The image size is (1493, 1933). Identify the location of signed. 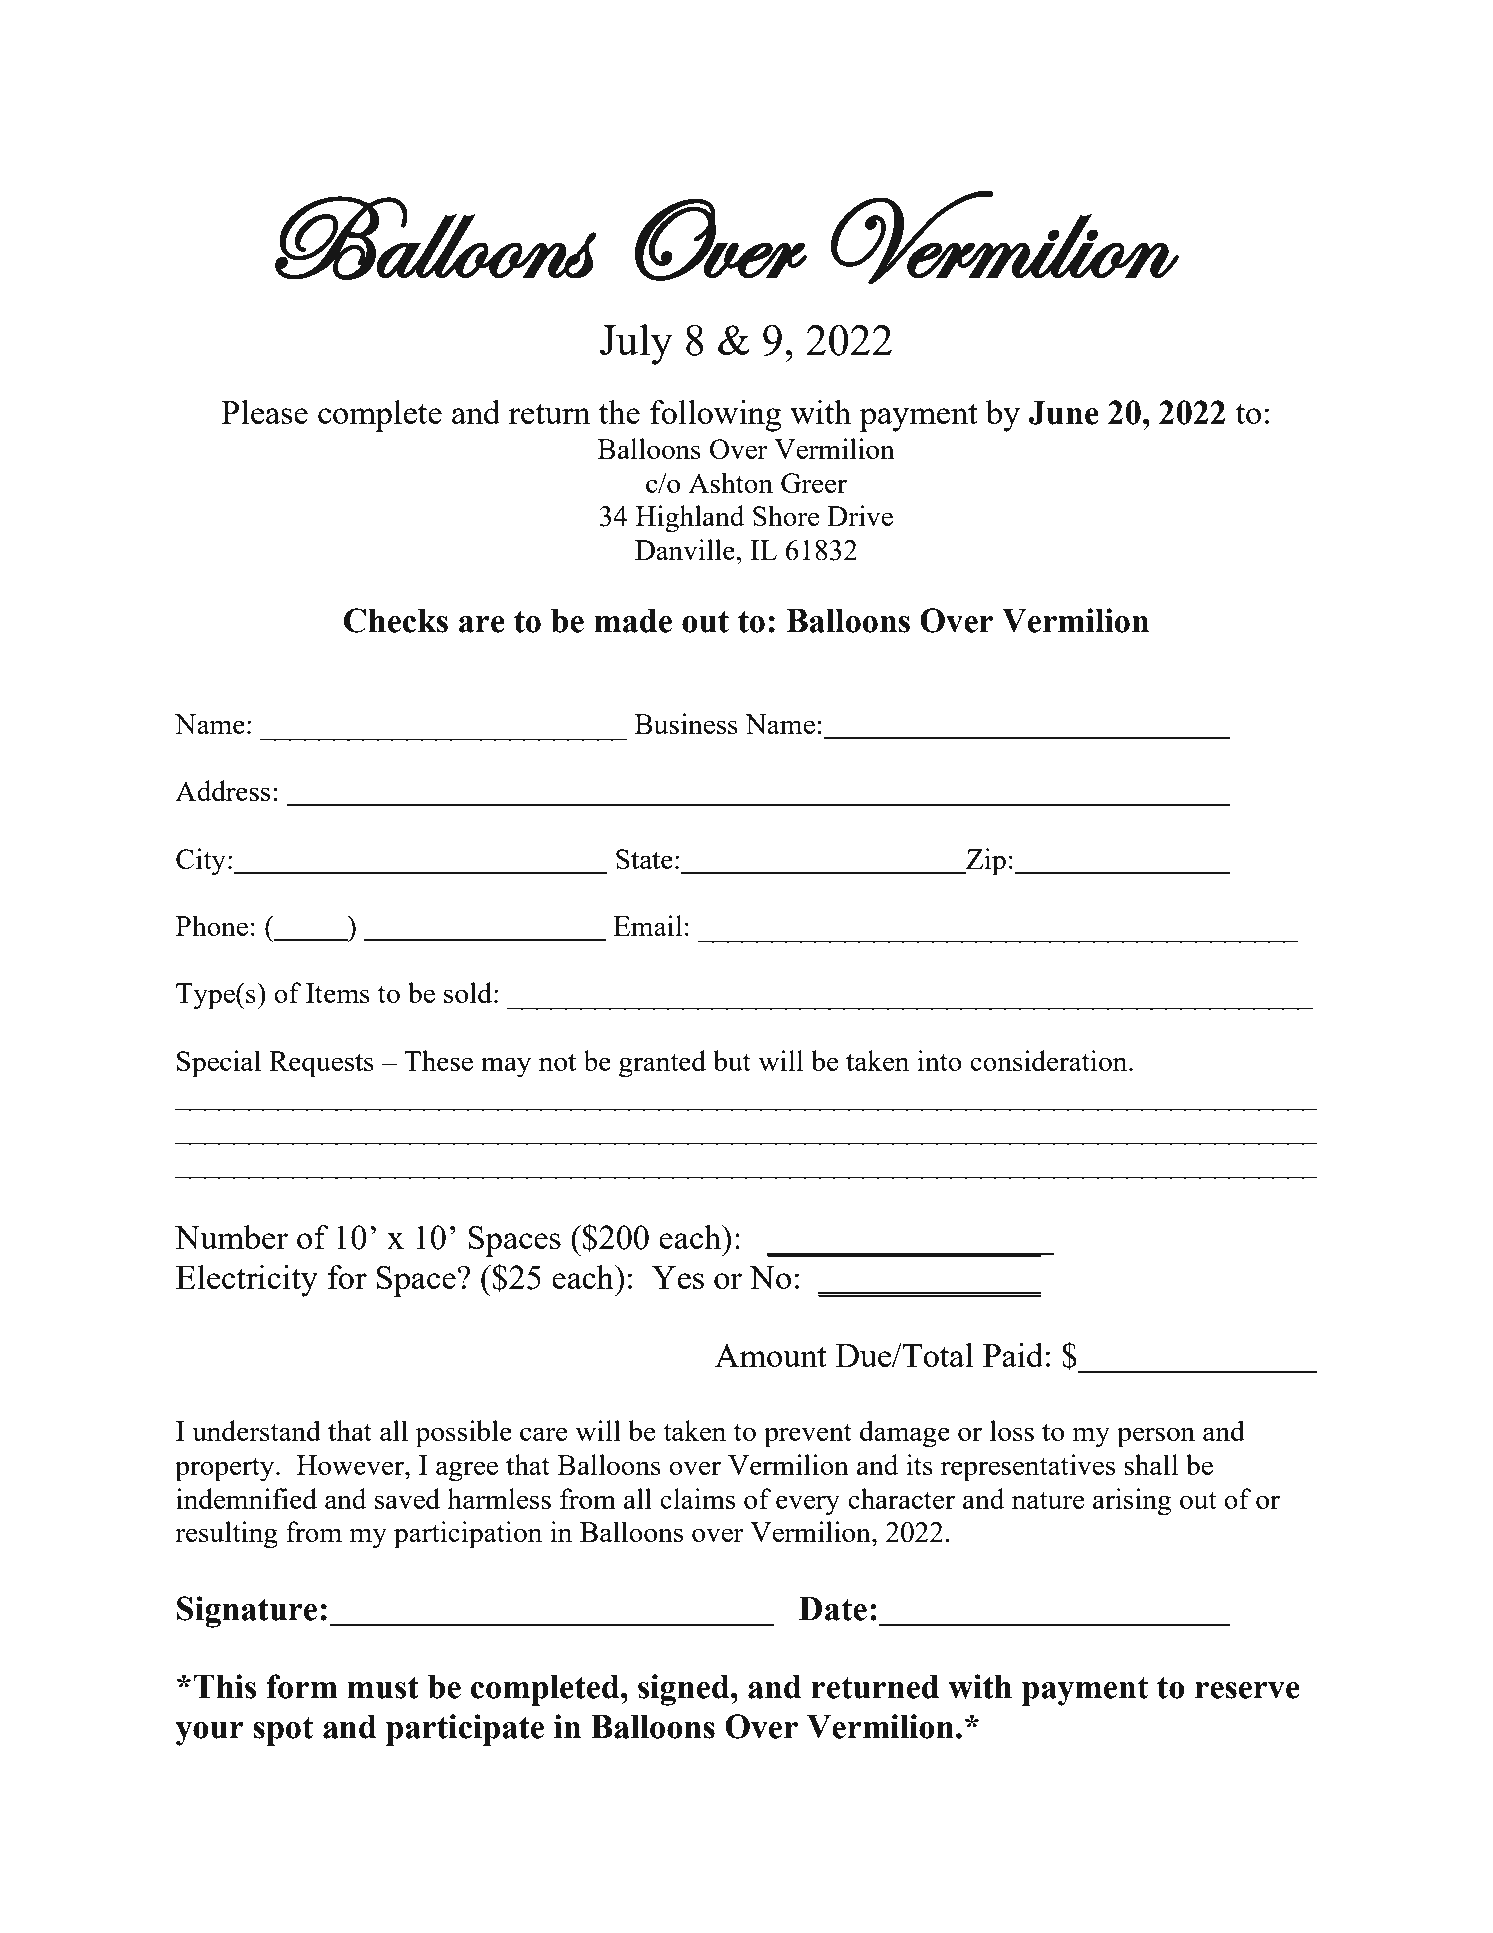
(685, 1690).
